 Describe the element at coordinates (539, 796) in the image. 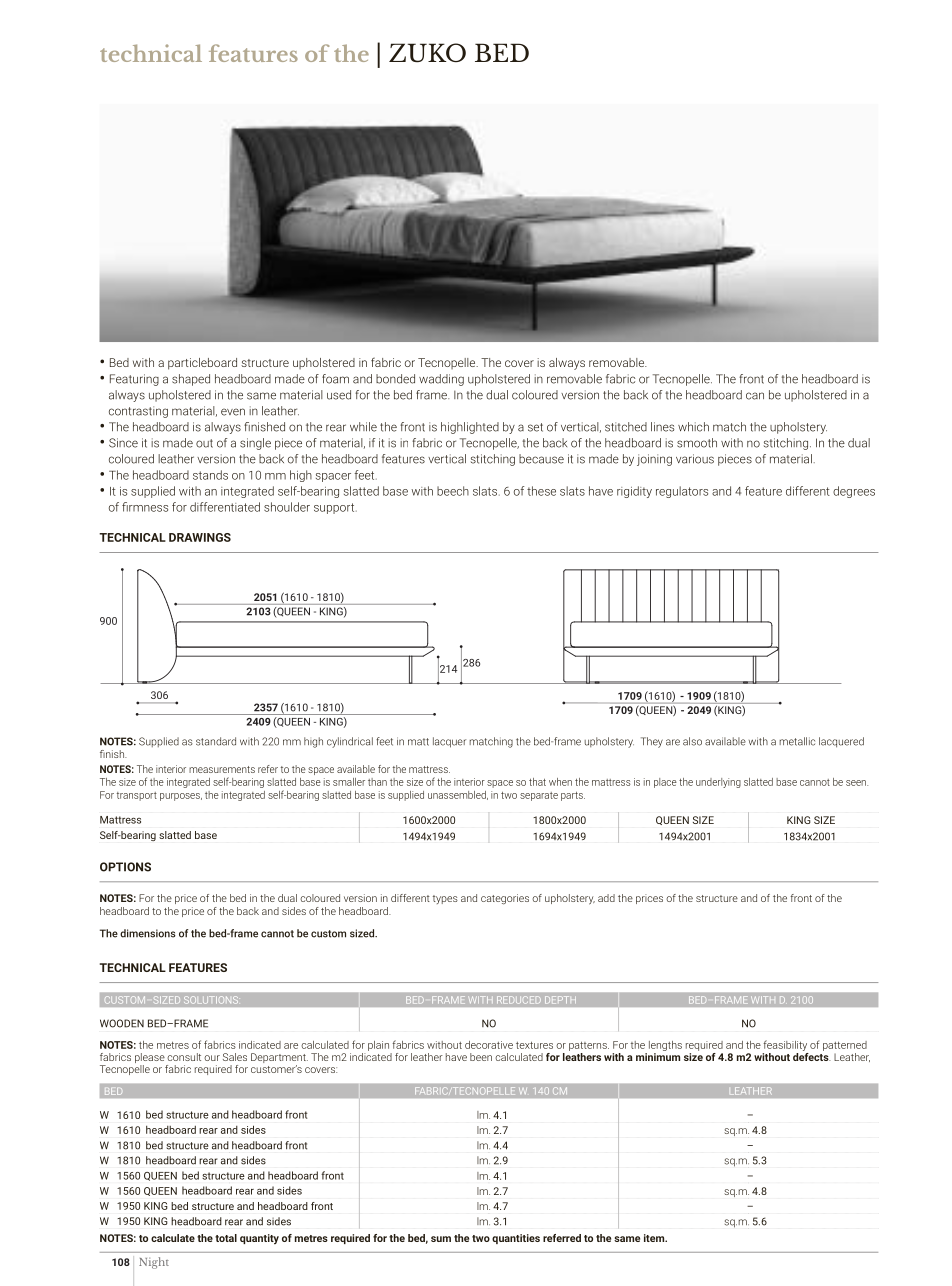

I see `separate` at that location.
